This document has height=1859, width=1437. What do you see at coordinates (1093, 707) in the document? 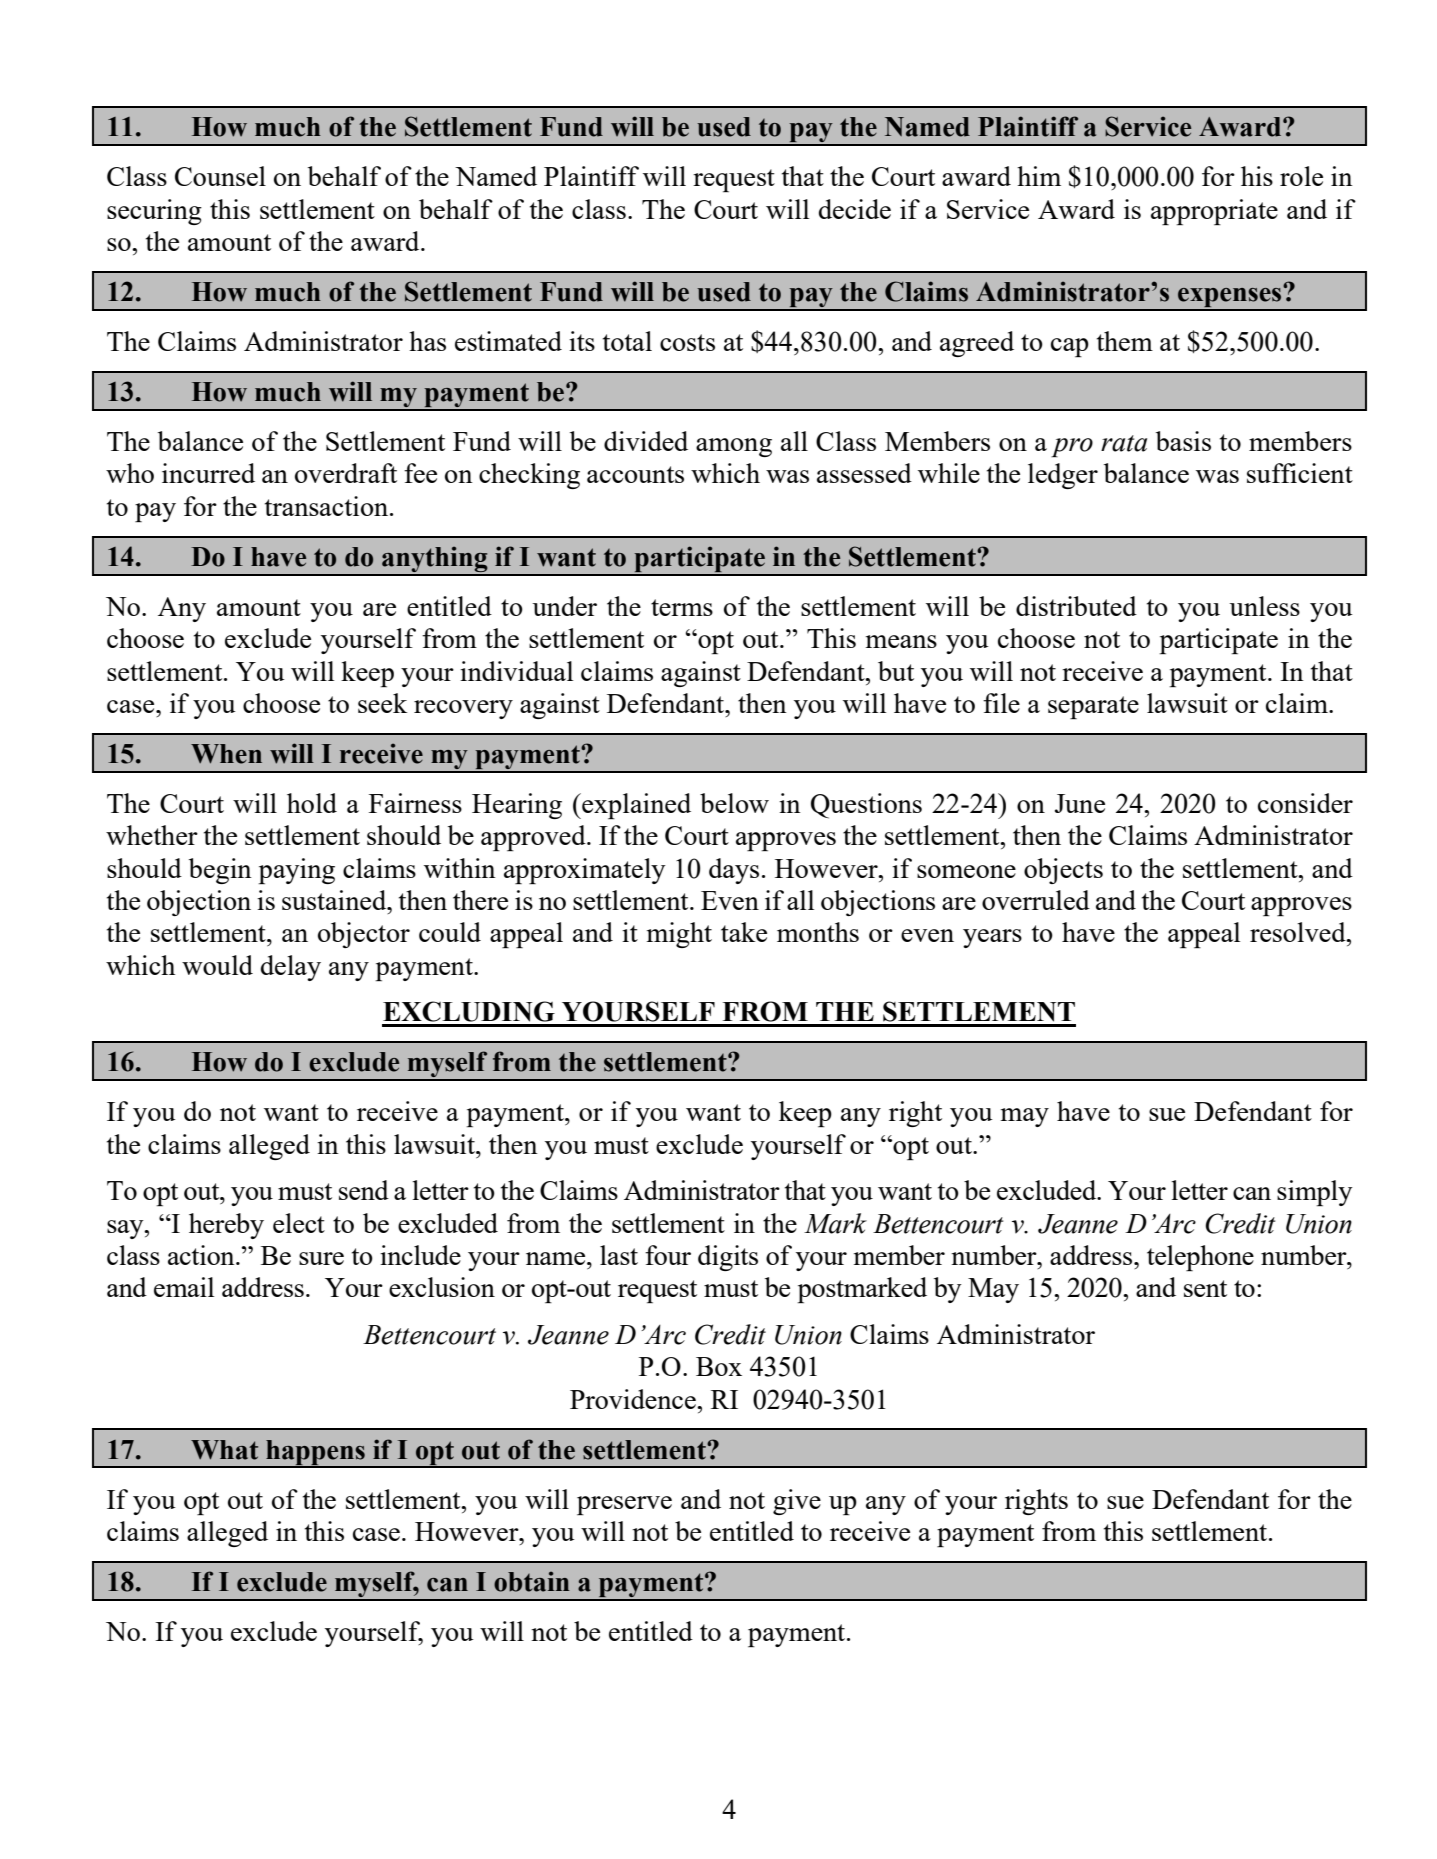
I see `separate` at bounding box center [1093, 707].
